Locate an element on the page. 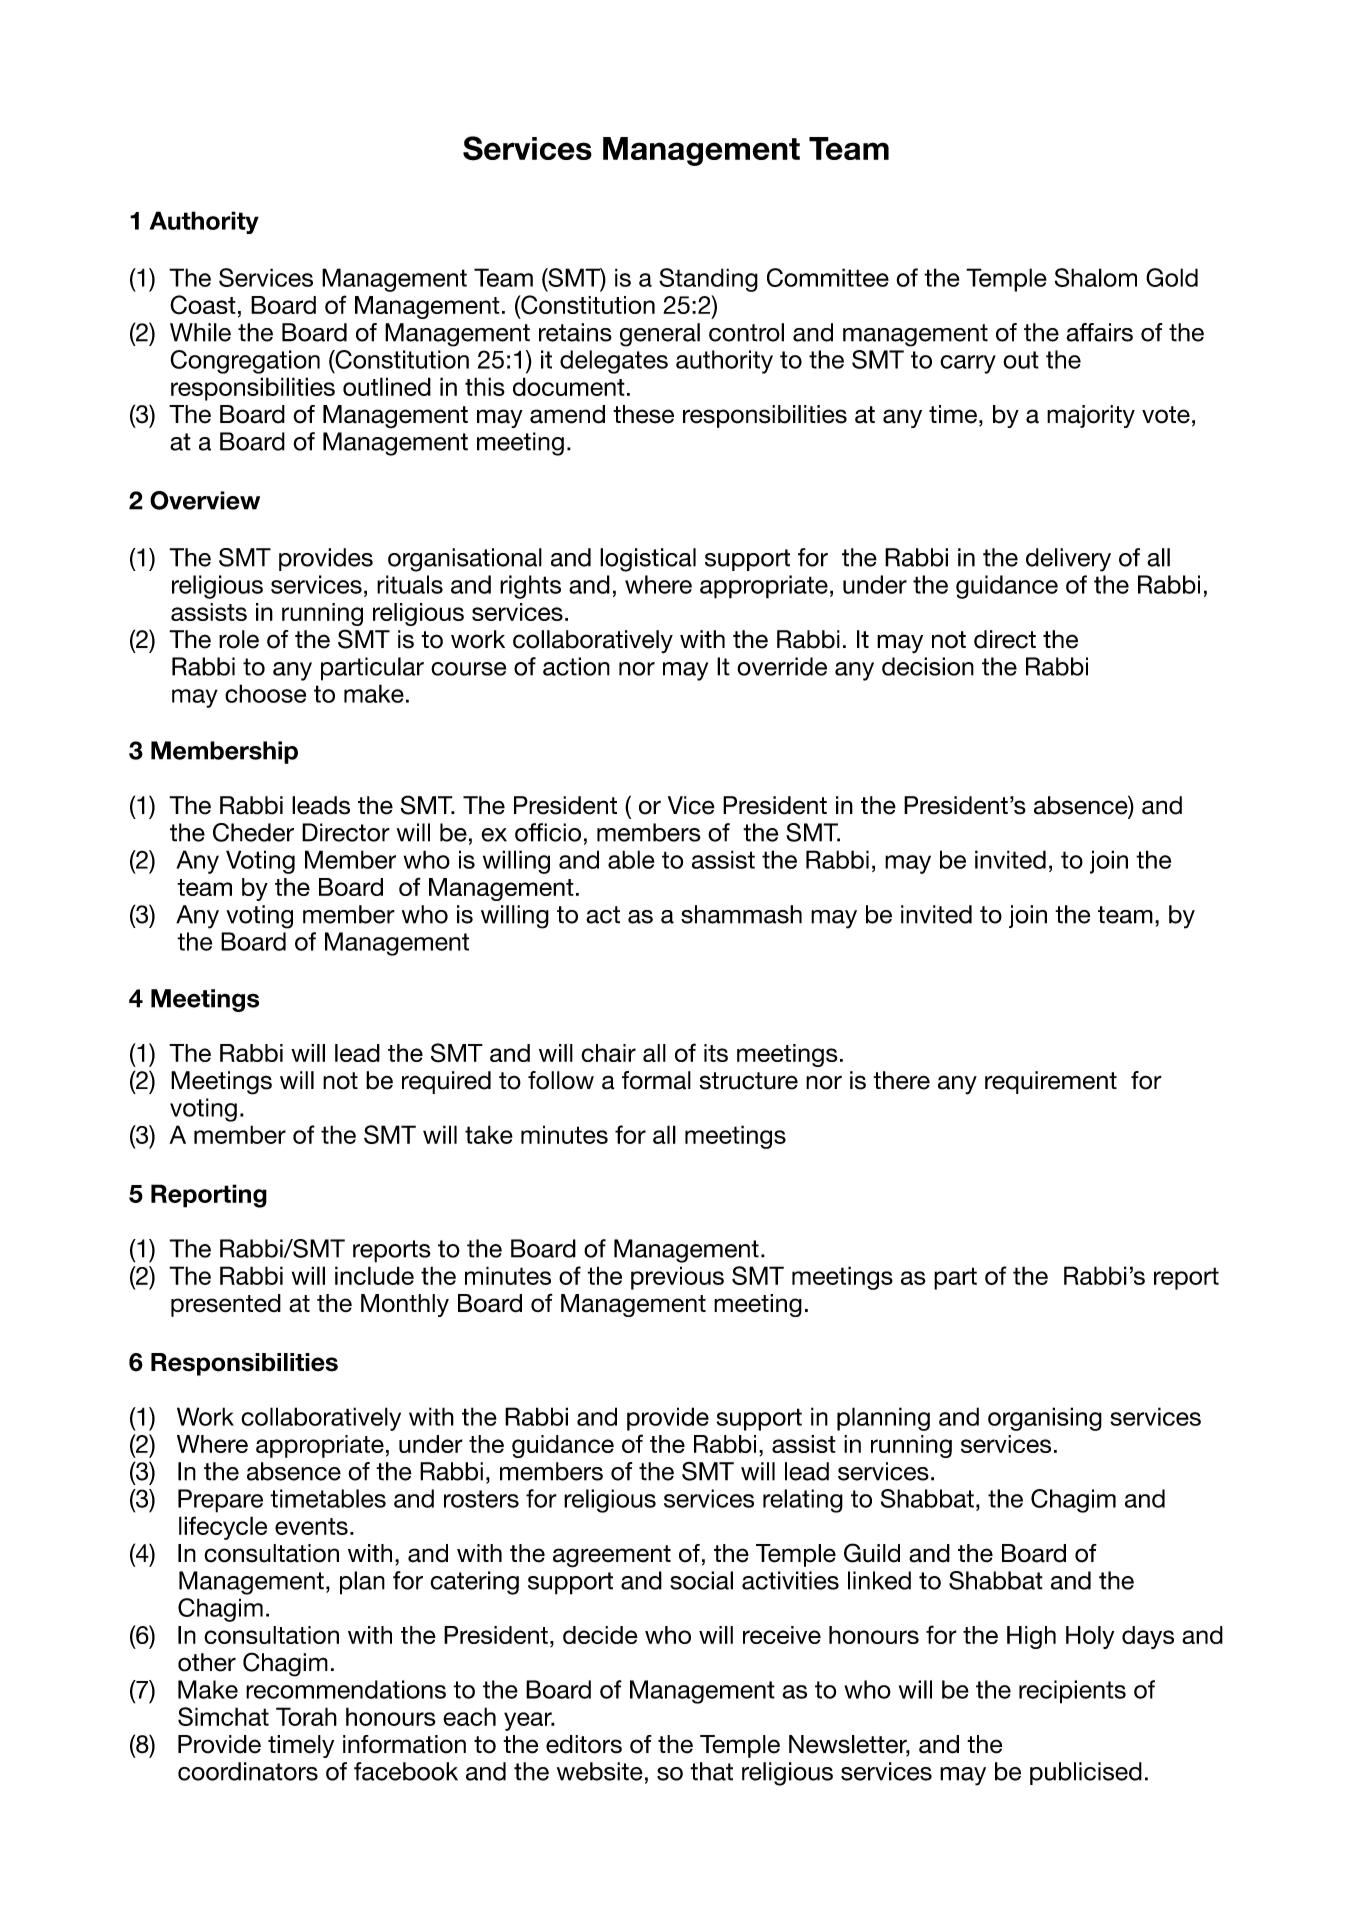 This image has height=1914, width=1353. Torah is located at coordinates (306, 1716).
